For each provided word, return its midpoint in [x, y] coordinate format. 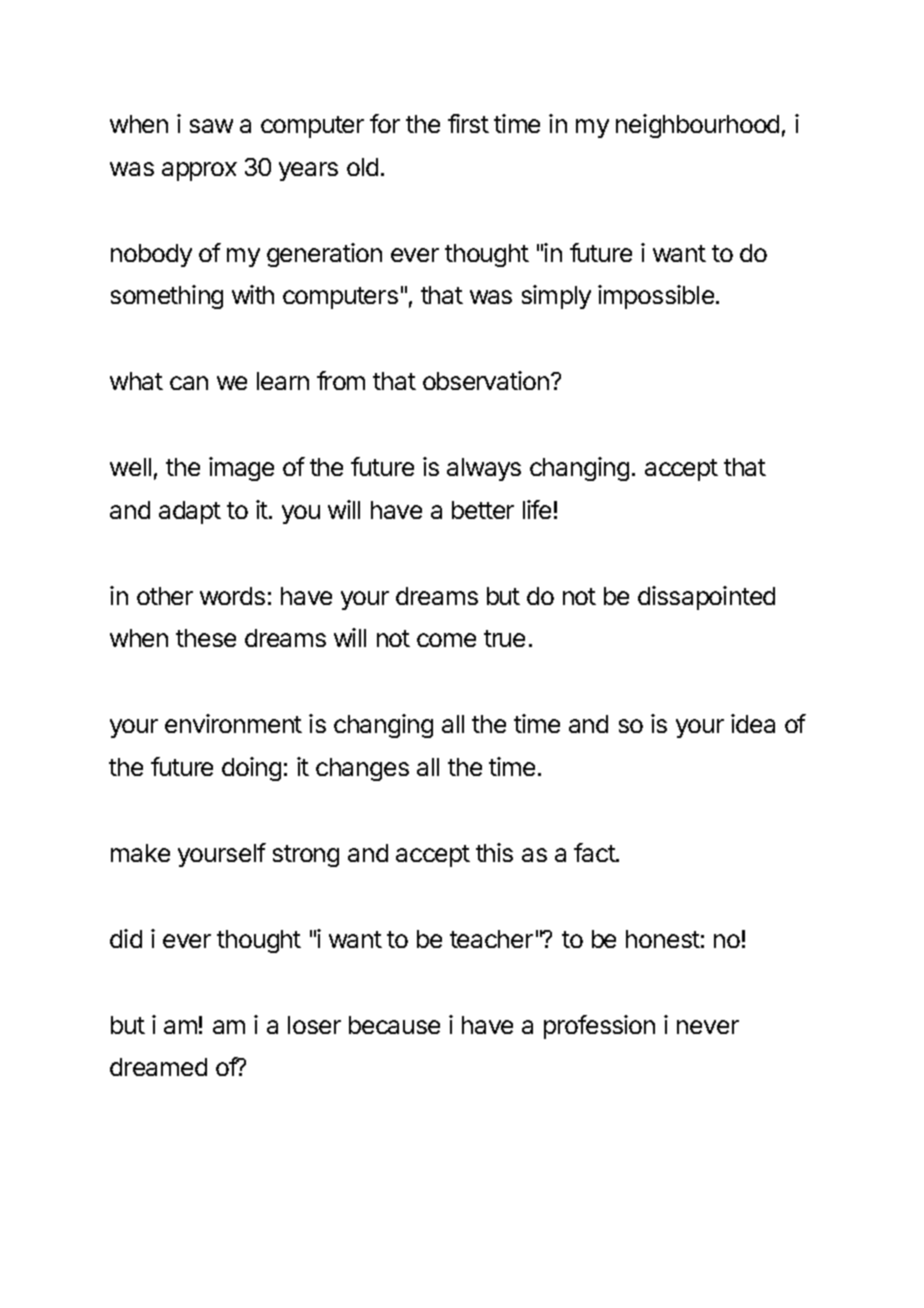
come [446, 640]
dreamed [158, 1067]
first [468, 123]
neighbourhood [697, 126]
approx [199, 171]
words [232, 596]
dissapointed [706, 598]
